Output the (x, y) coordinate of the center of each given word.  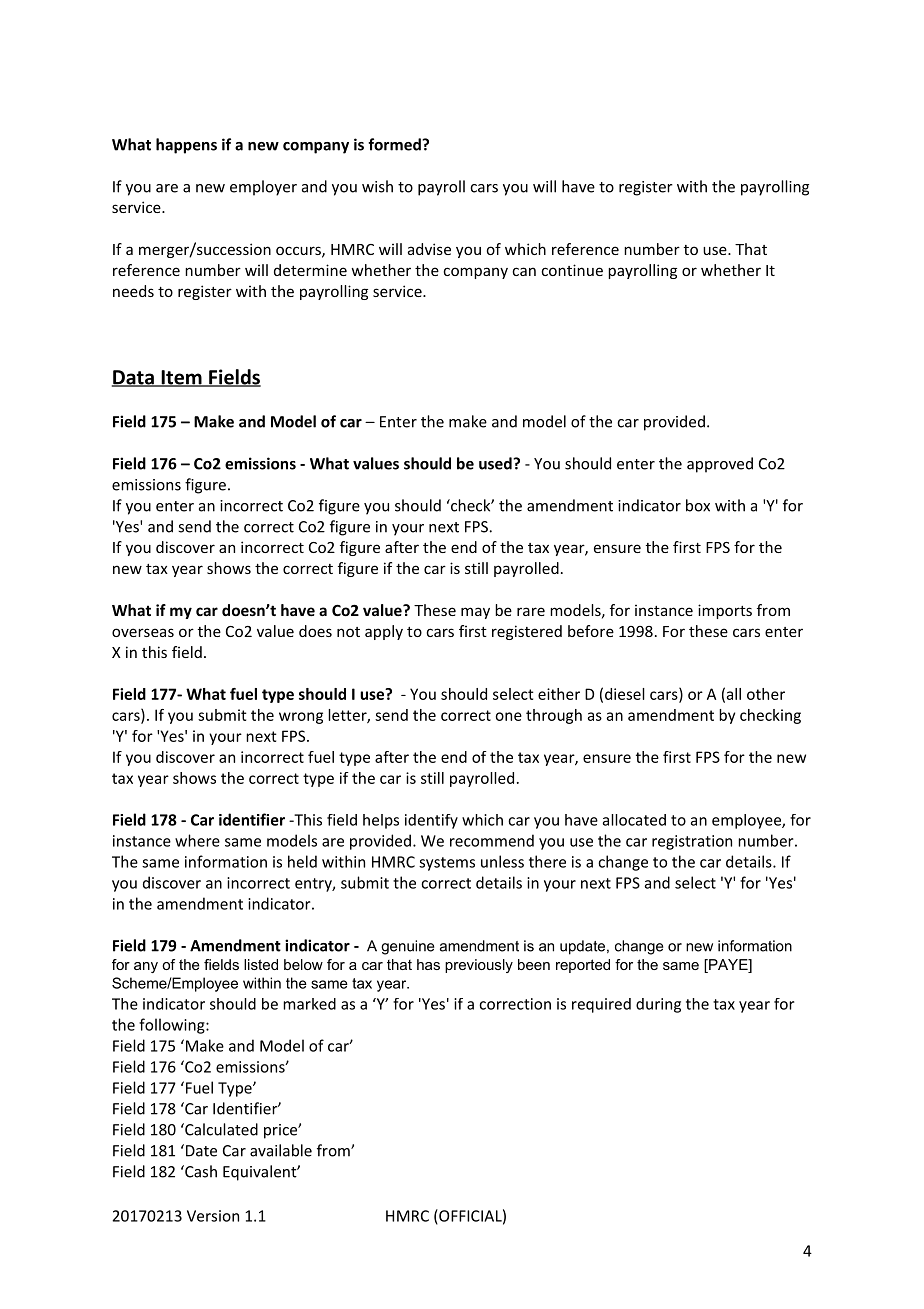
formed (395, 144)
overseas (143, 632)
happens (186, 146)
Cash (200, 1171)
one (508, 716)
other (766, 694)
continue (572, 270)
